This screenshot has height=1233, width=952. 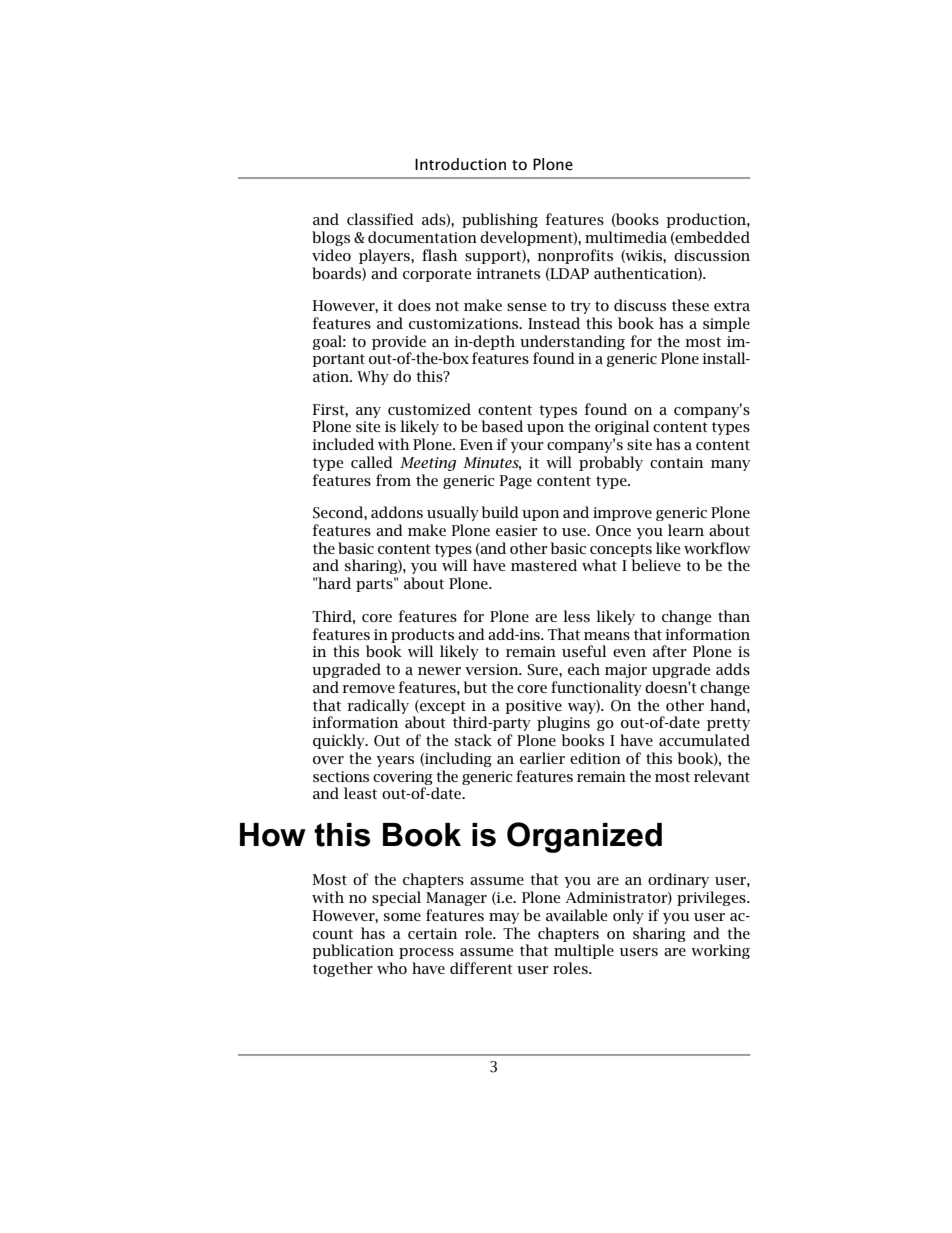 What do you see at coordinates (380, 219) in the screenshot?
I see `classified` at bounding box center [380, 219].
